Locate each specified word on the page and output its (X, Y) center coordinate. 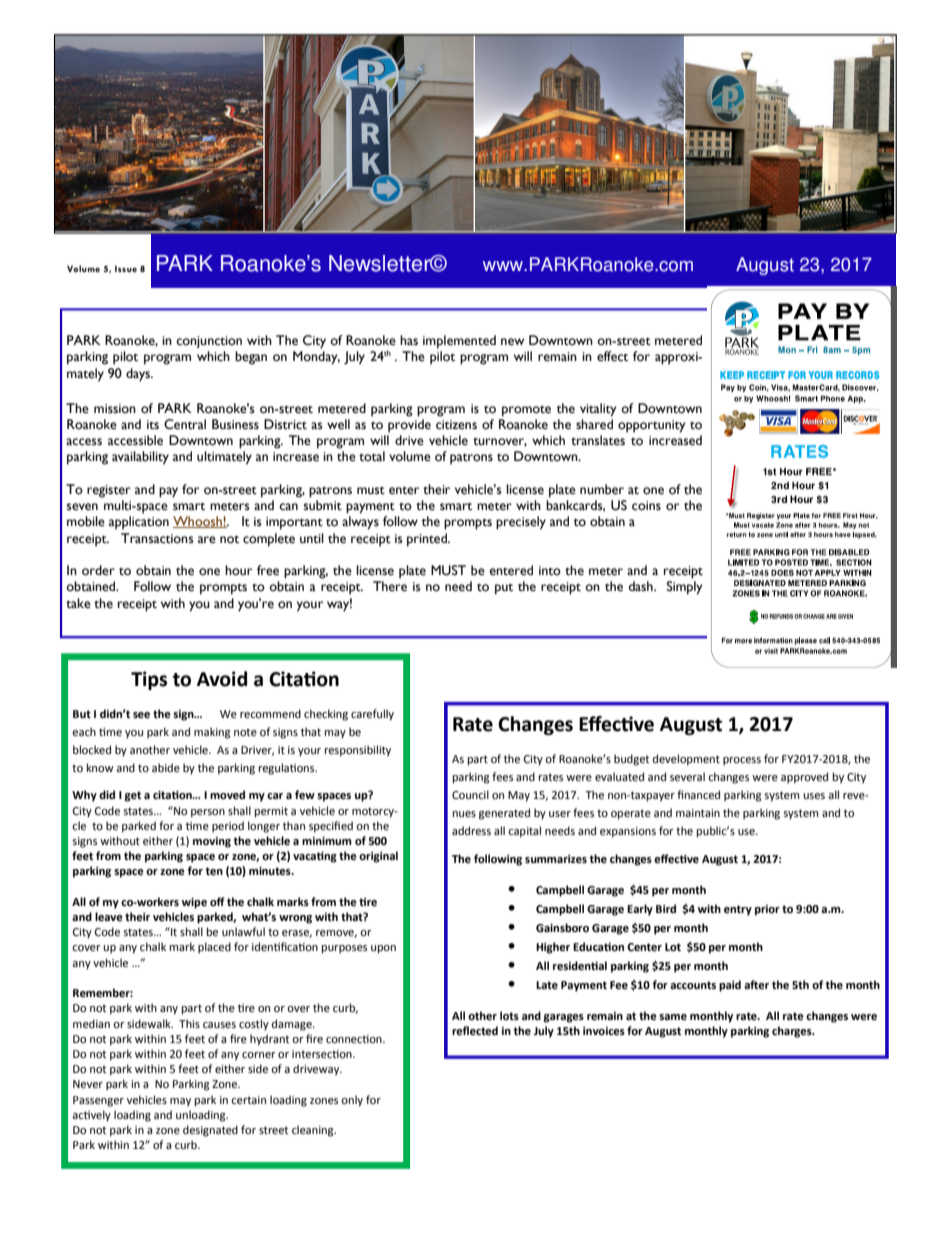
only (352, 1101)
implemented (459, 342)
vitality (598, 410)
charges (793, 1032)
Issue (126, 269)
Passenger (98, 1101)
